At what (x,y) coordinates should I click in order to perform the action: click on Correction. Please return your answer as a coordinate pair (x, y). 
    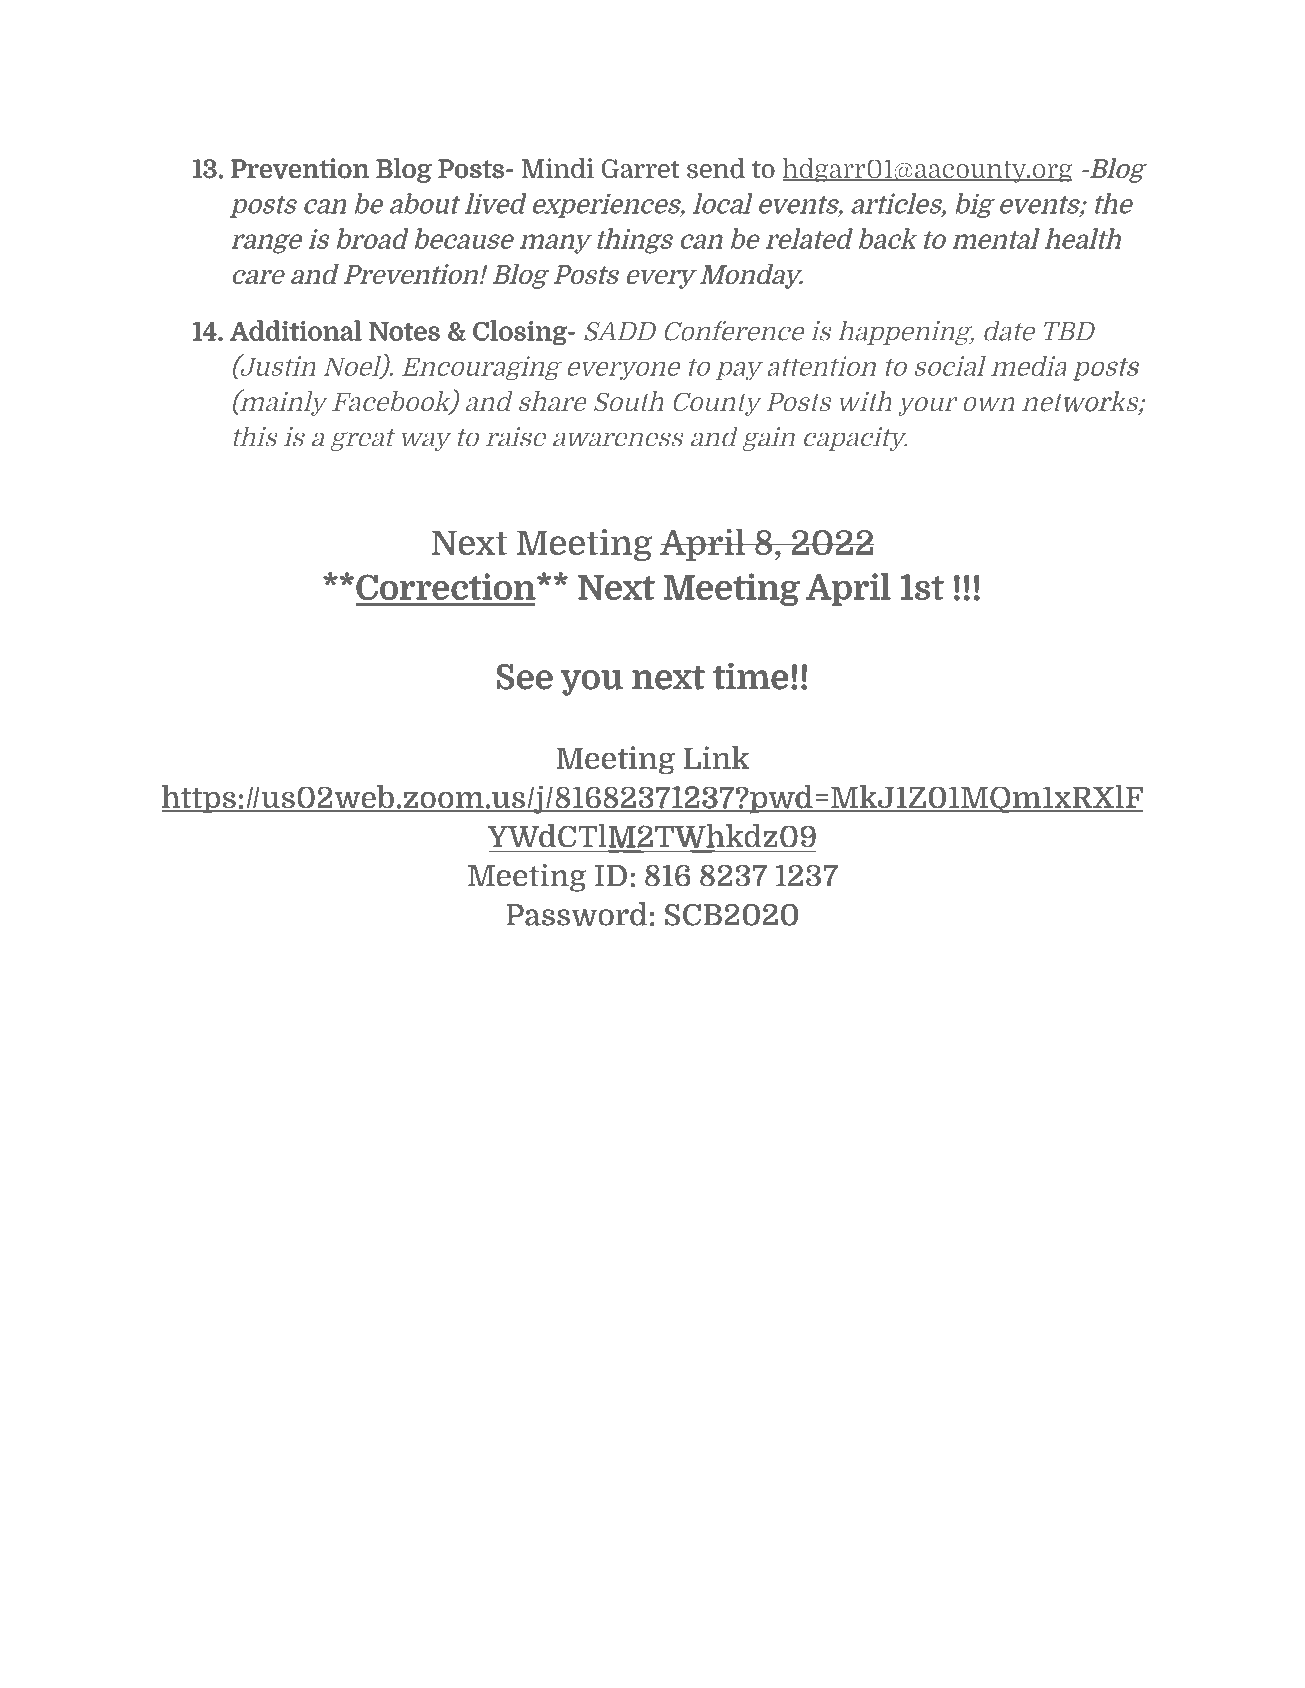
    Looking at the image, I should click on (447, 586).
